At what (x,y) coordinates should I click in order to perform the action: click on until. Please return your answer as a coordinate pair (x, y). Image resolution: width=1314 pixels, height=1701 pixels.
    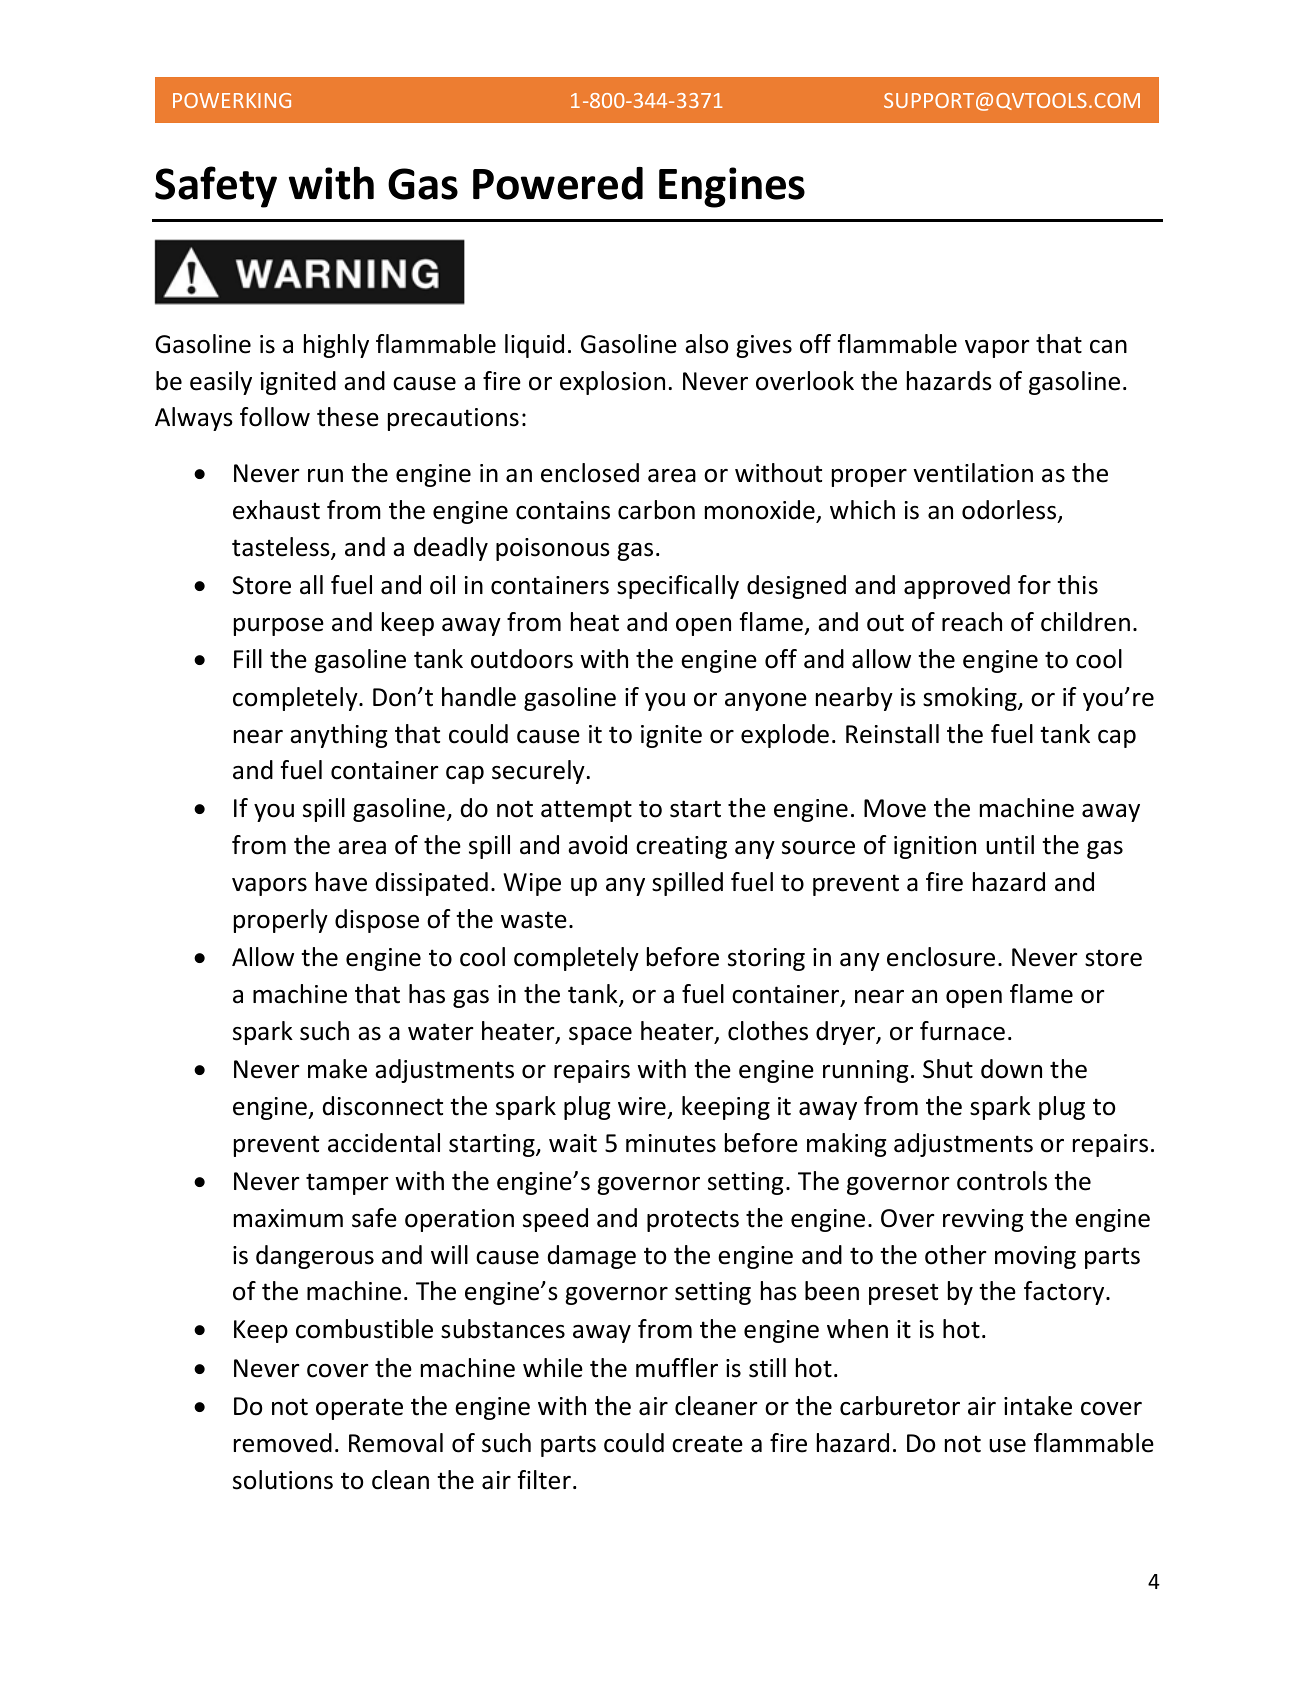
    Looking at the image, I should click on (1010, 845).
